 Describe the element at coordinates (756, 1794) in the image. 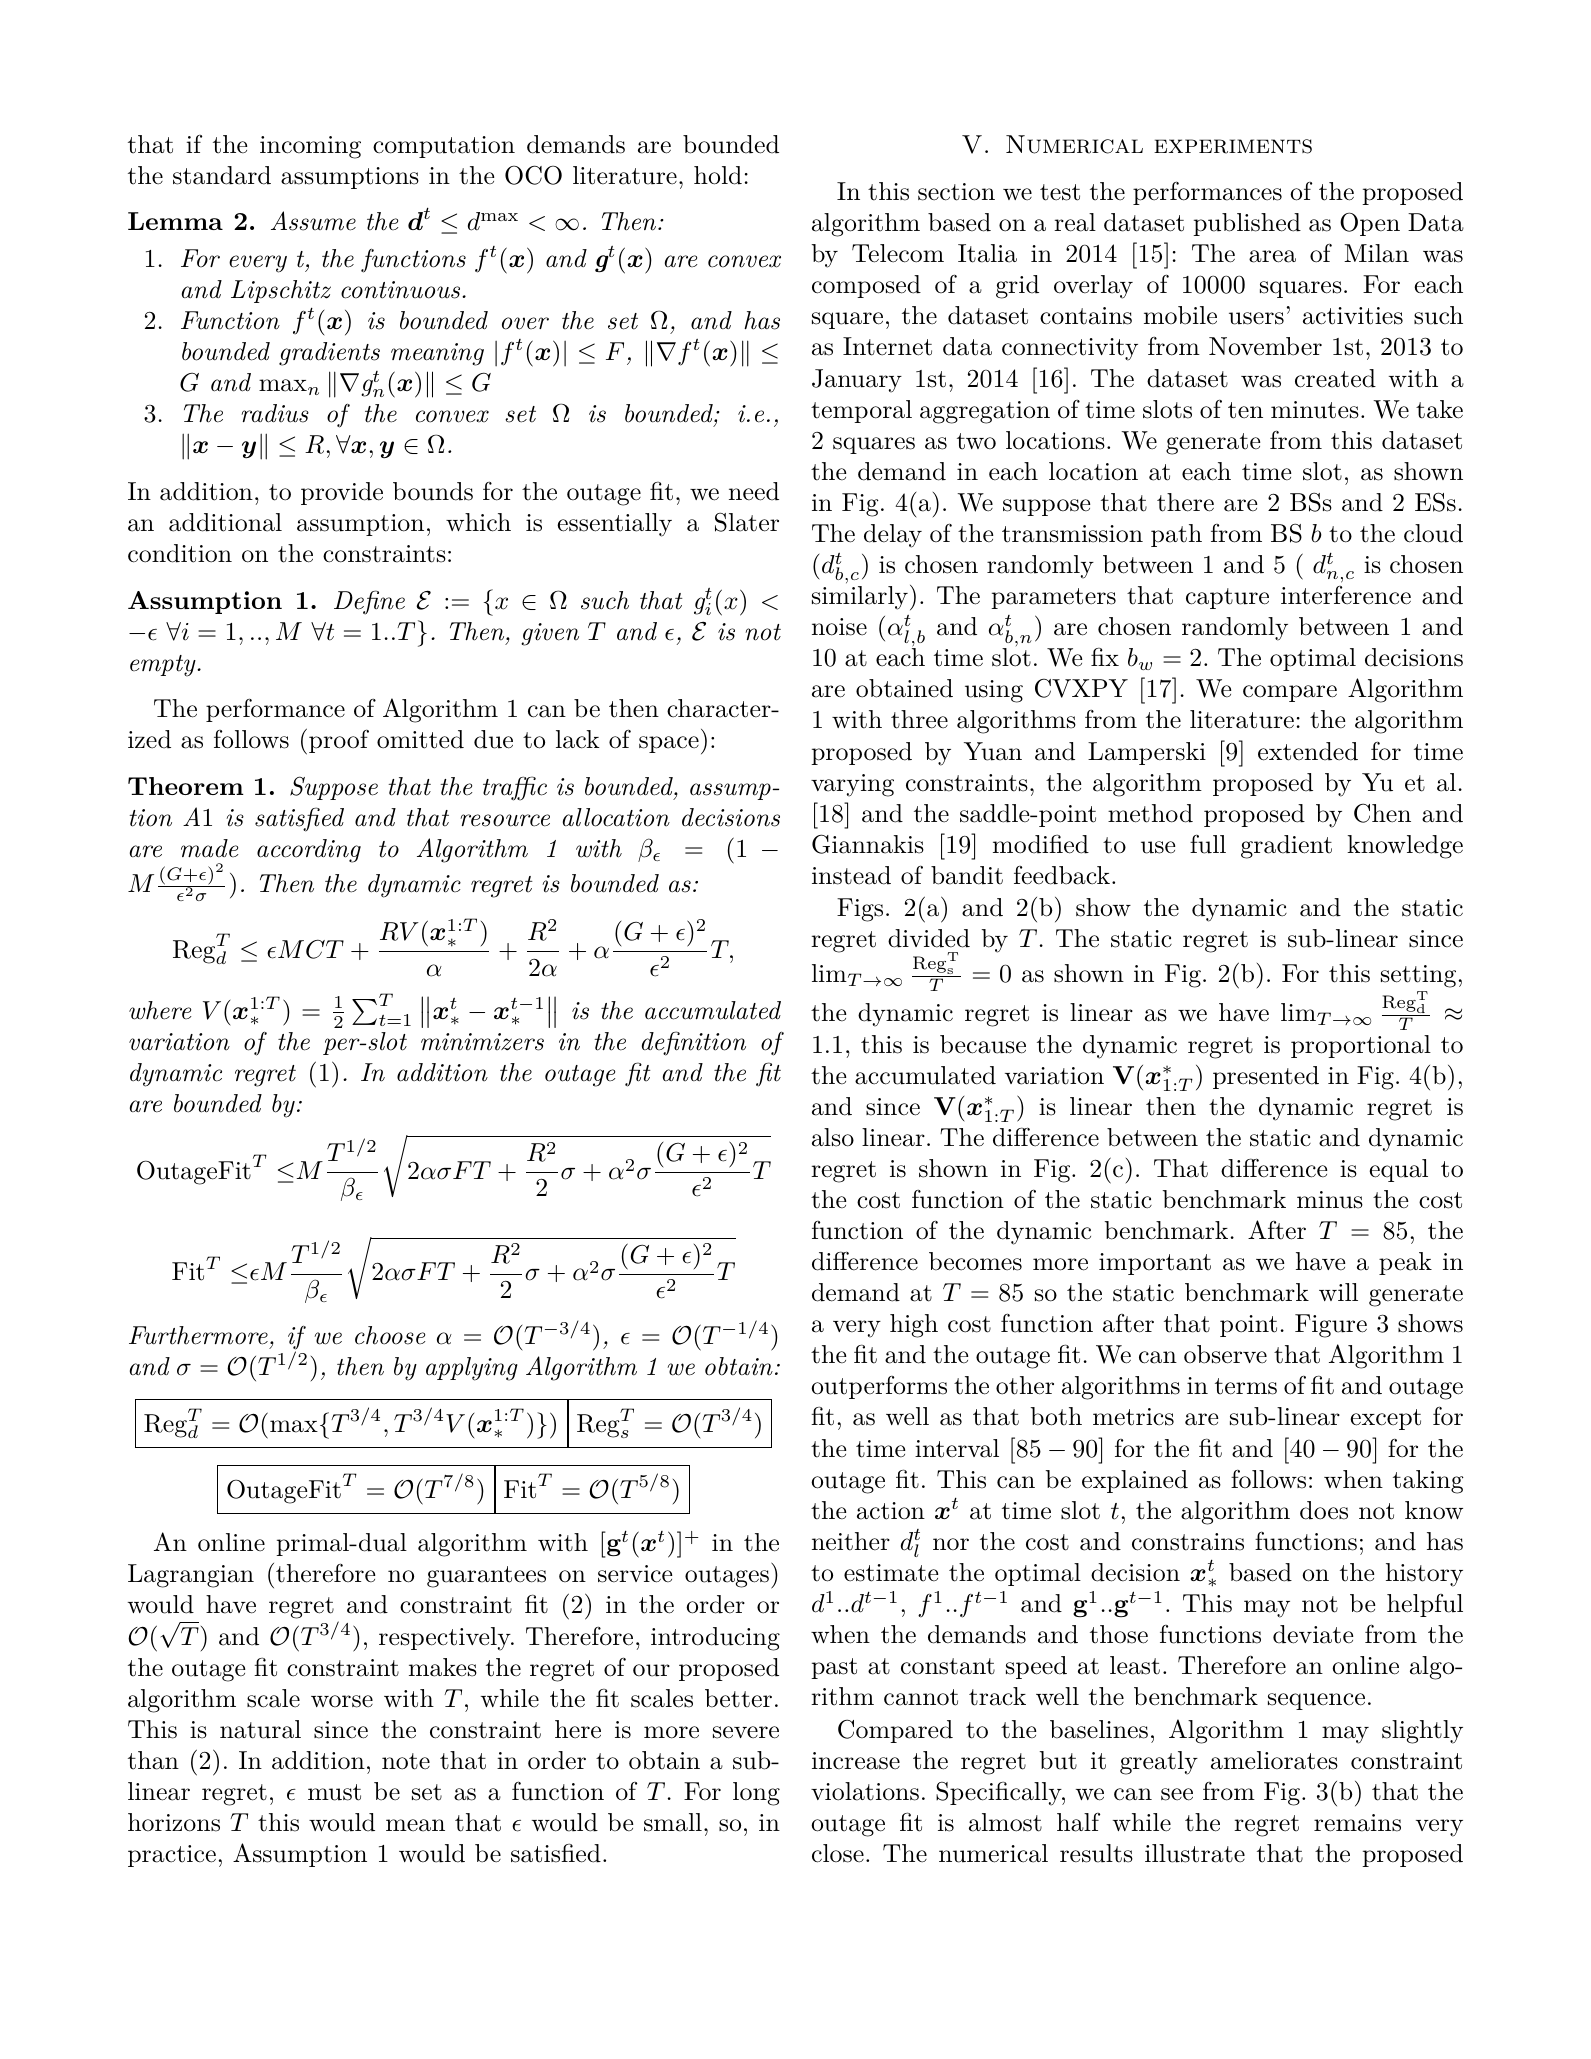

I see `long` at that location.
